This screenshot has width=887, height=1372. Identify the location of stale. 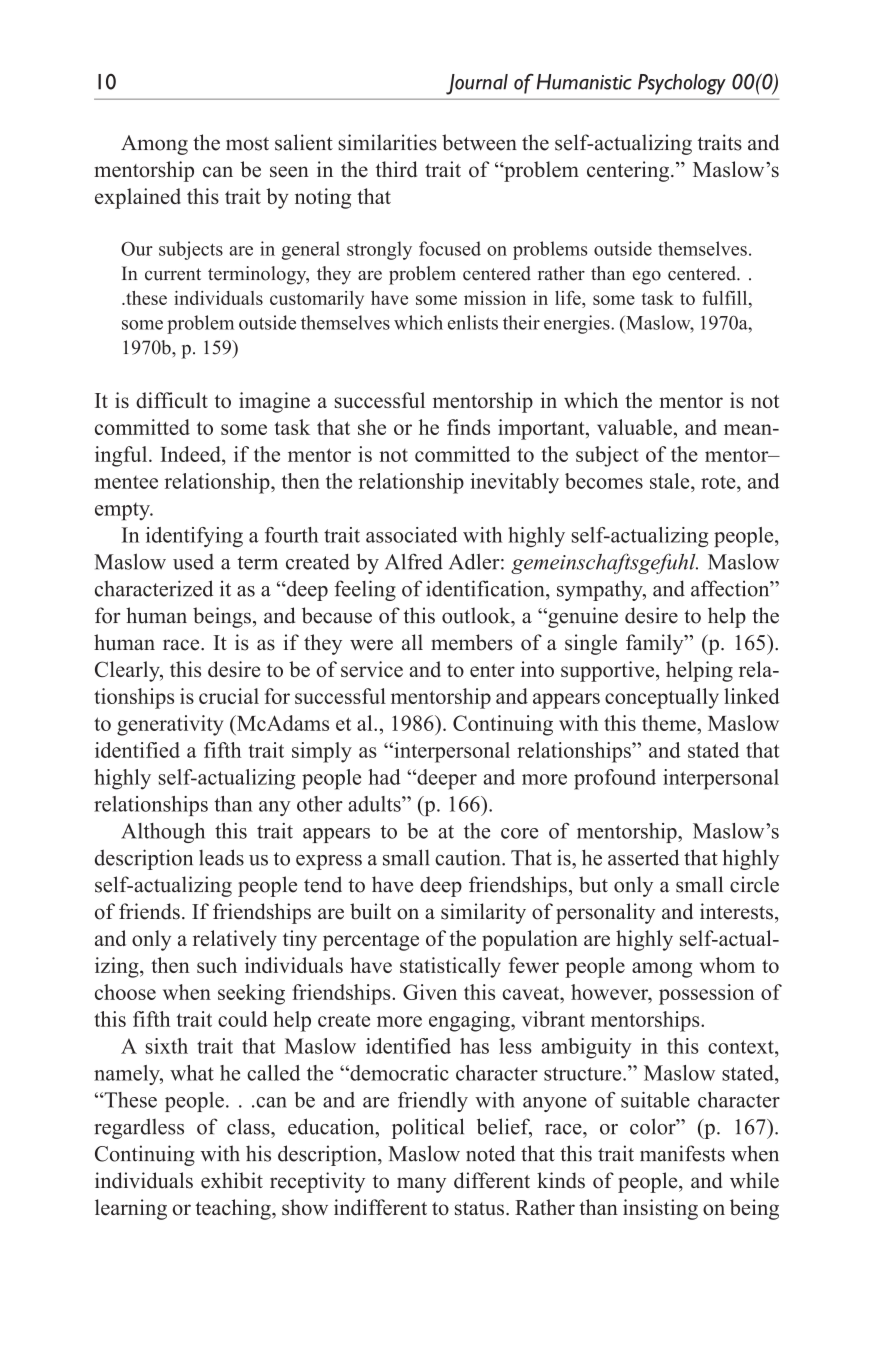
(671, 481).
